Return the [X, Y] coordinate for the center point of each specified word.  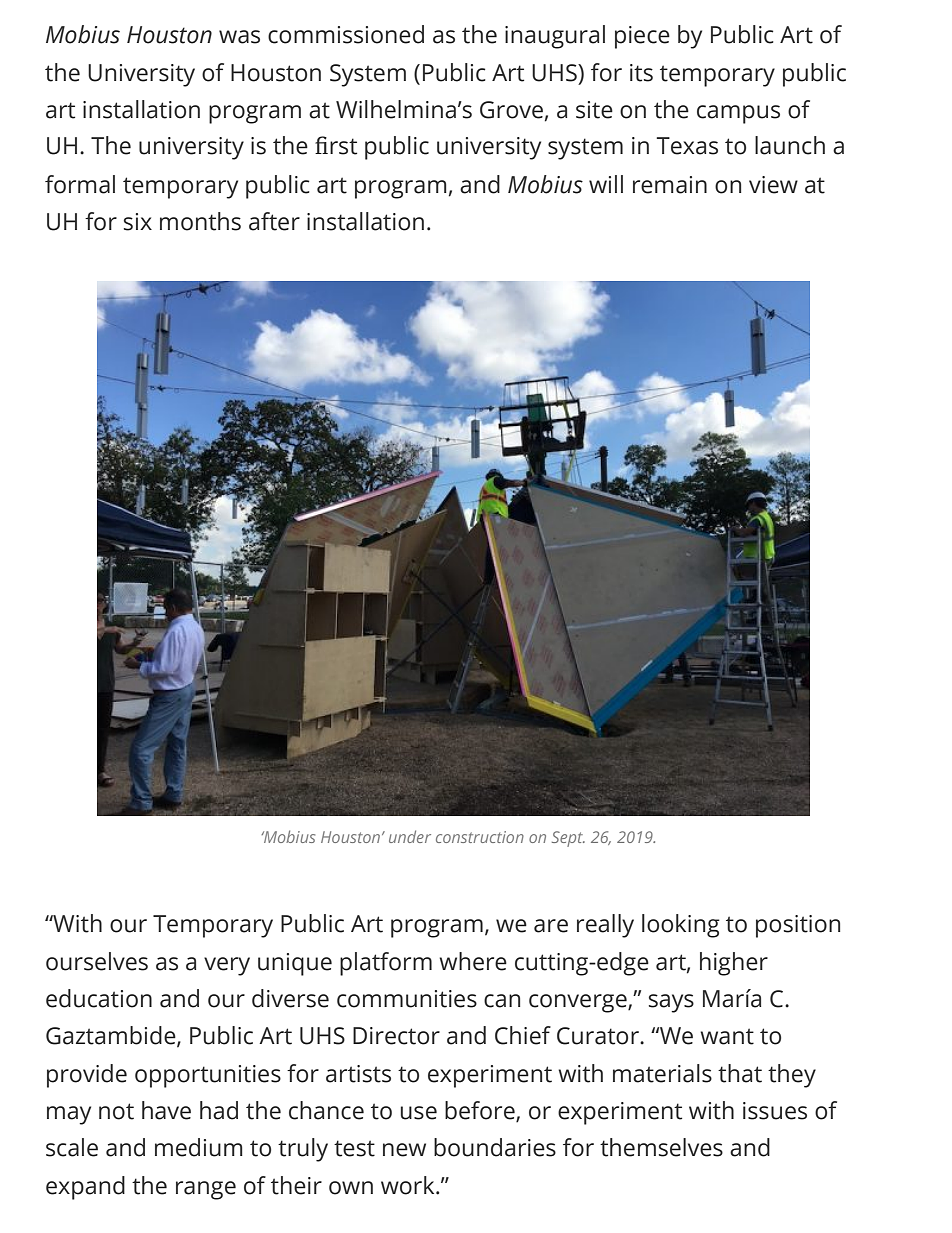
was [239, 37]
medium [199, 1147]
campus [738, 114]
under [410, 836]
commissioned [346, 34]
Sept [568, 839]
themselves [661, 1147]
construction [480, 837]
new [404, 1150]
